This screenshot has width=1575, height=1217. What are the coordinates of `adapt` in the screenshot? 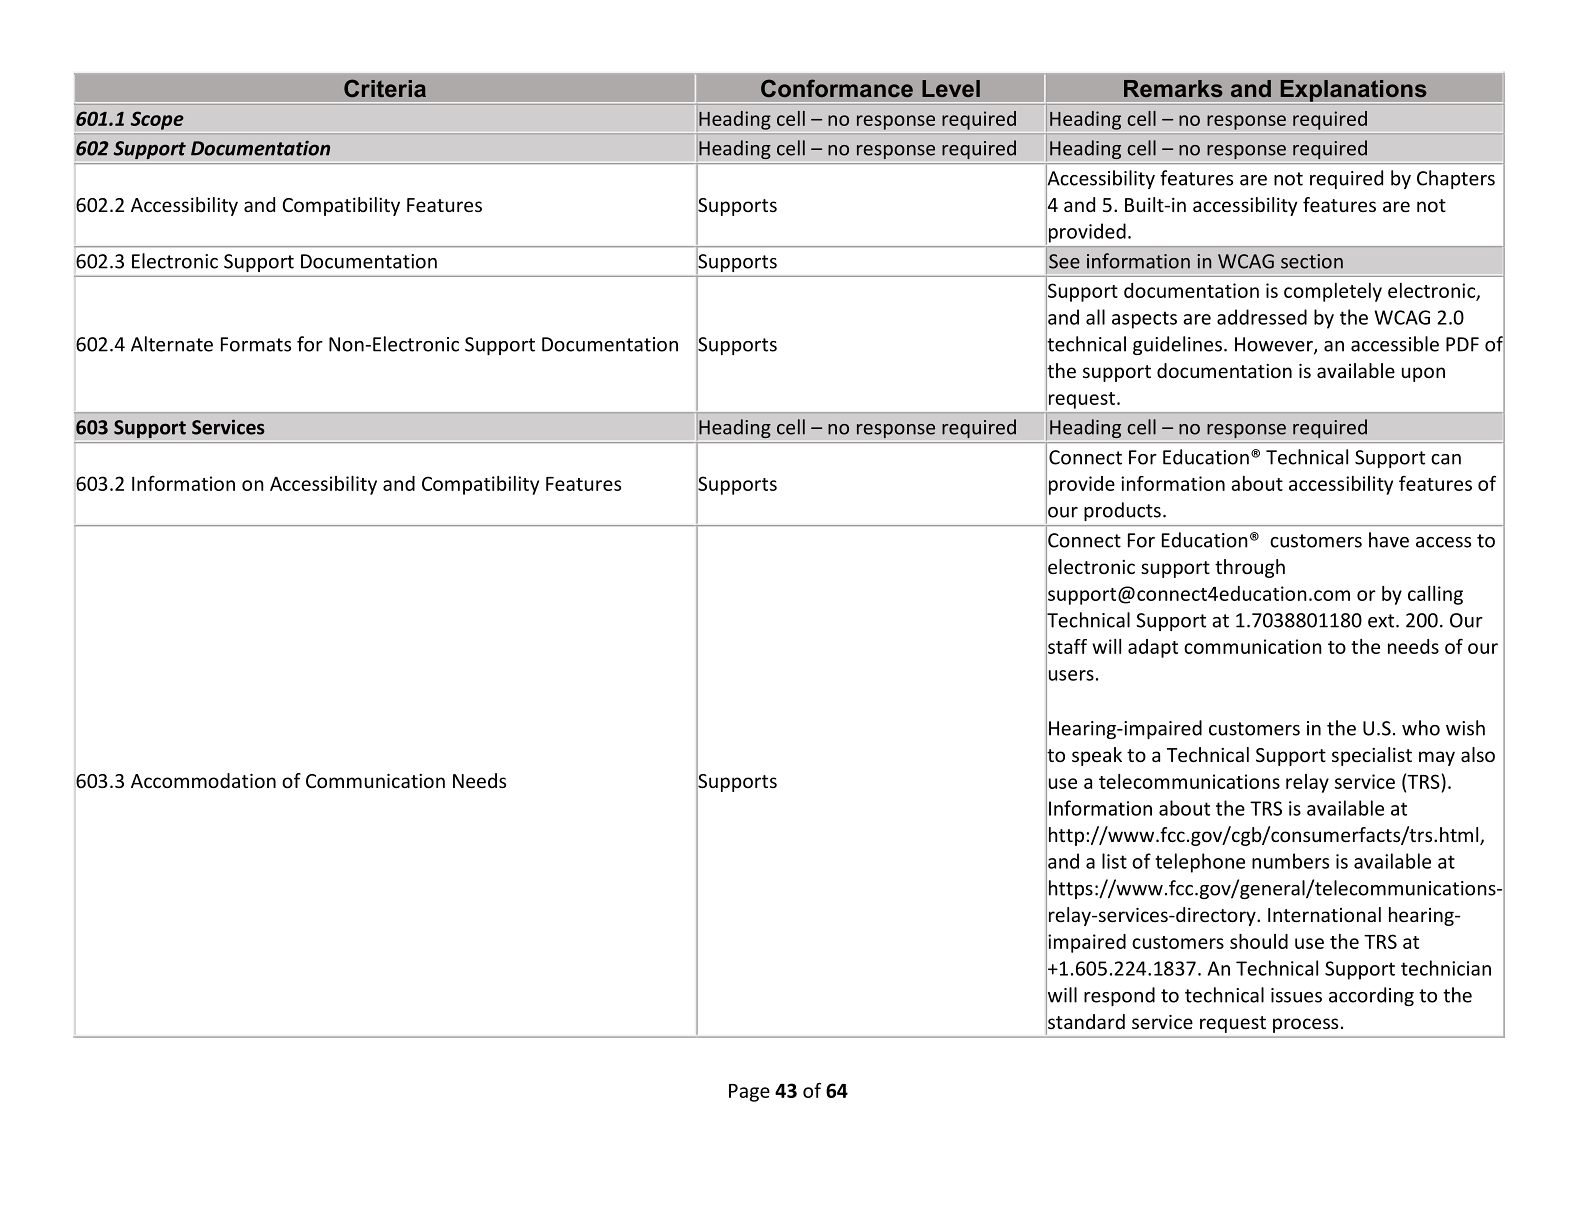 It's located at (1153, 648).
